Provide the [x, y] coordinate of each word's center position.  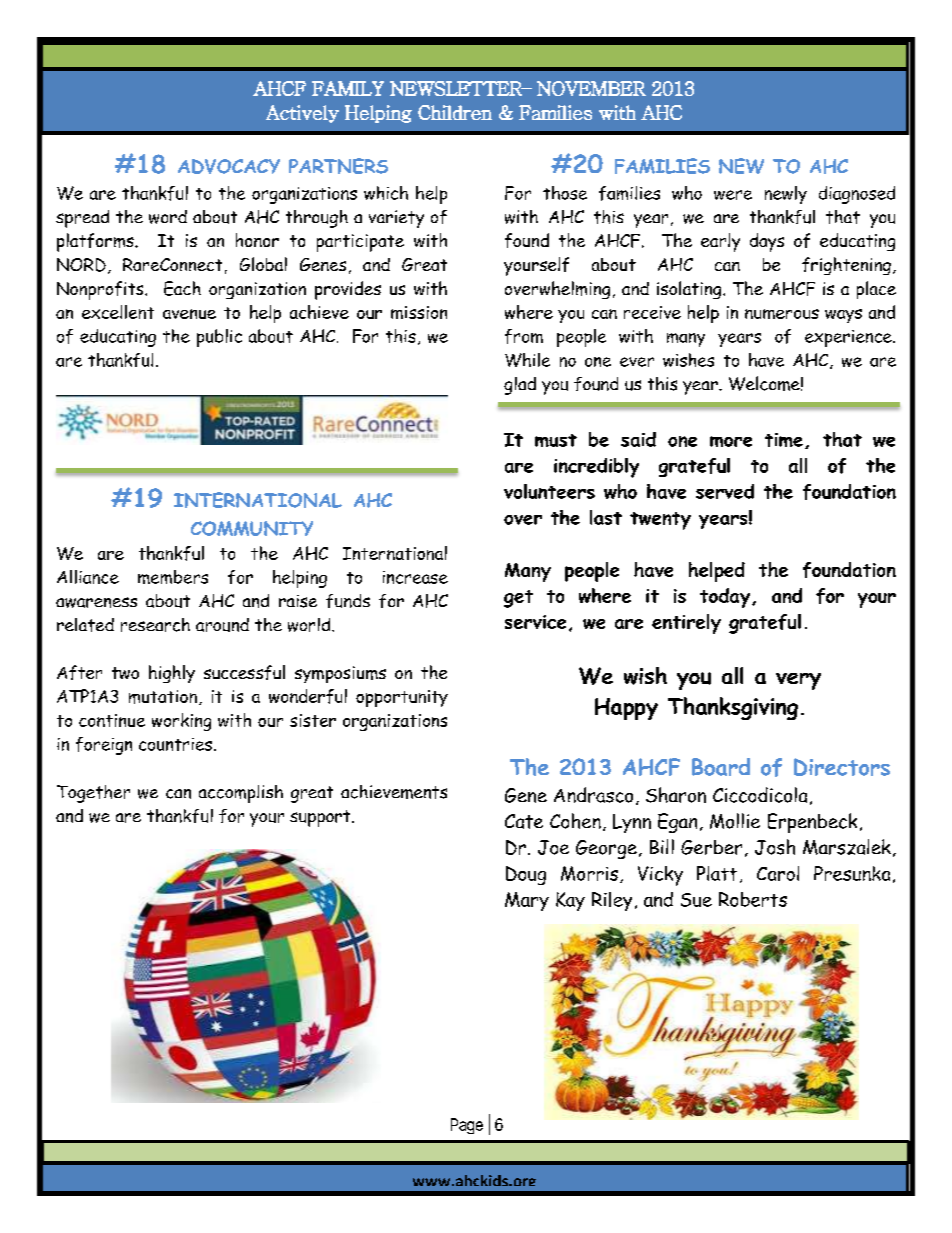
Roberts [753, 899]
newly [786, 195]
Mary [527, 901]
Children [455, 112]
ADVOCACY [229, 166]
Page [467, 1126]
